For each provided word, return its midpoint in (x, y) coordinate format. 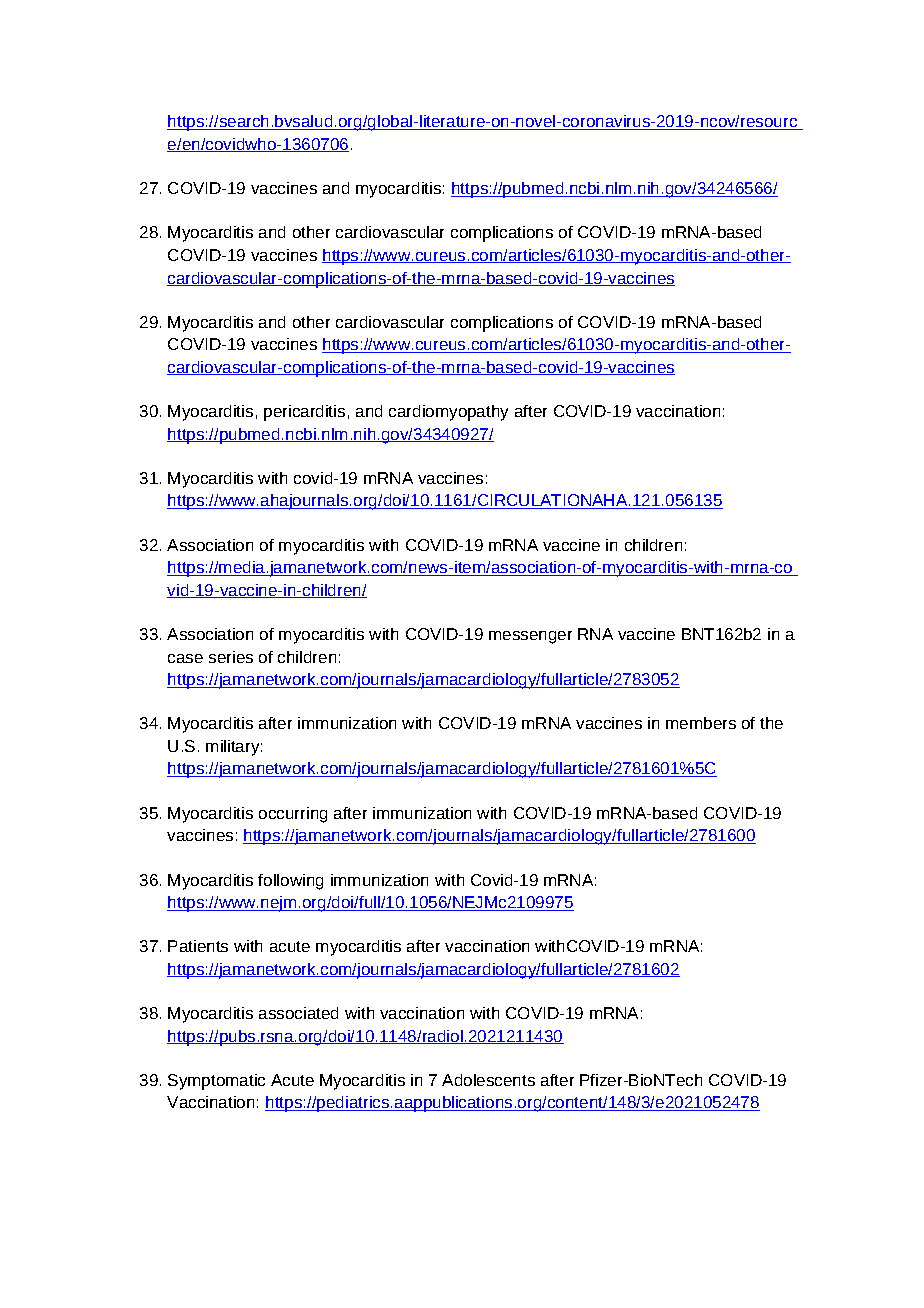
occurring (293, 815)
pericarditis (304, 413)
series (231, 657)
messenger (530, 637)
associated (298, 1013)
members (701, 723)
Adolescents (488, 1080)
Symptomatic (216, 1082)
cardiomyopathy (448, 413)
